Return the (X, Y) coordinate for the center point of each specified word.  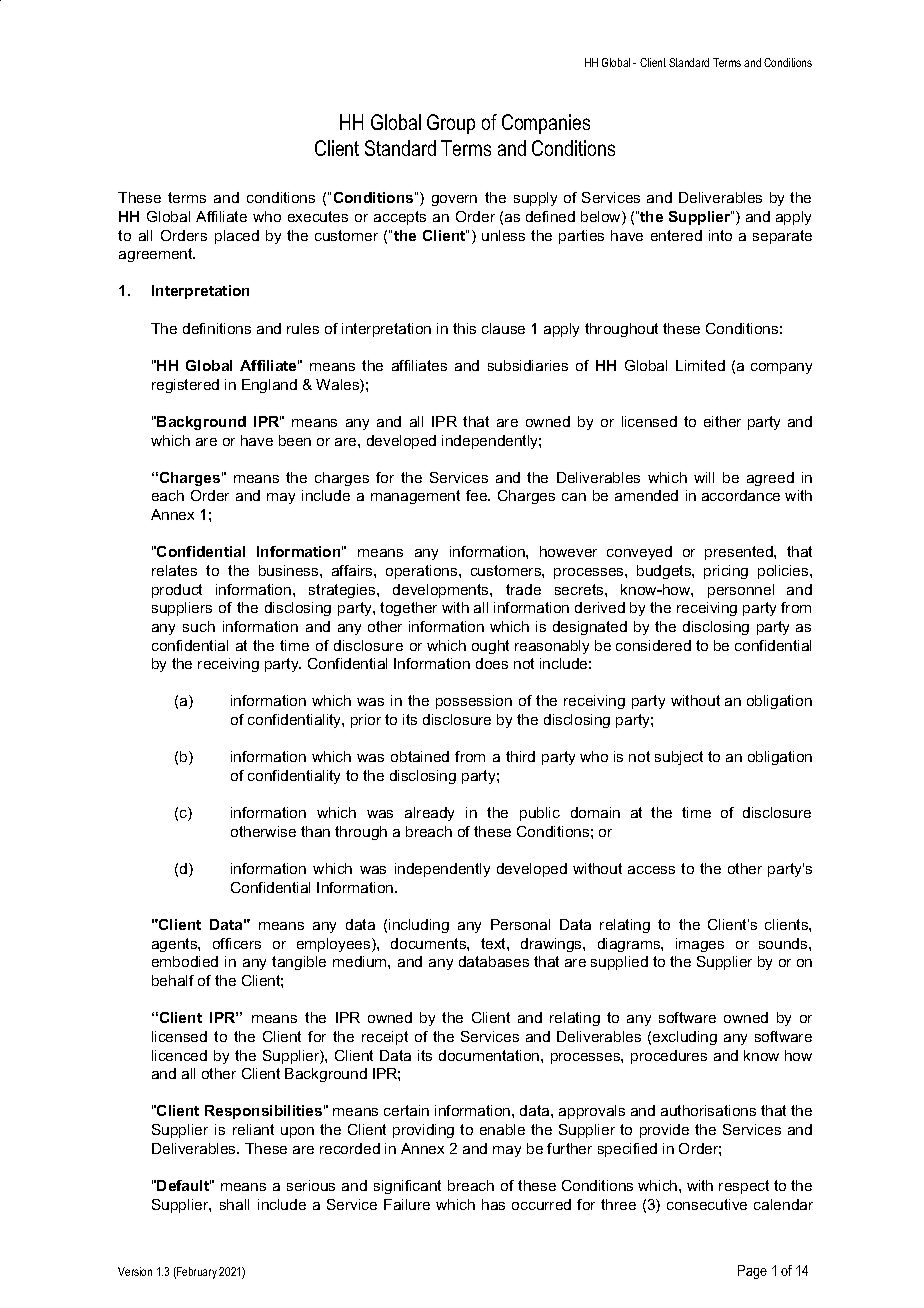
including (419, 926)
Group (451, 124)
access (651, 870)
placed (237, 237)
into (720, 235)
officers (237, 943)
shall (234, 1204)
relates (174, 570)
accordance (741, 495)
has (493, 1204)
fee (478, 495)
